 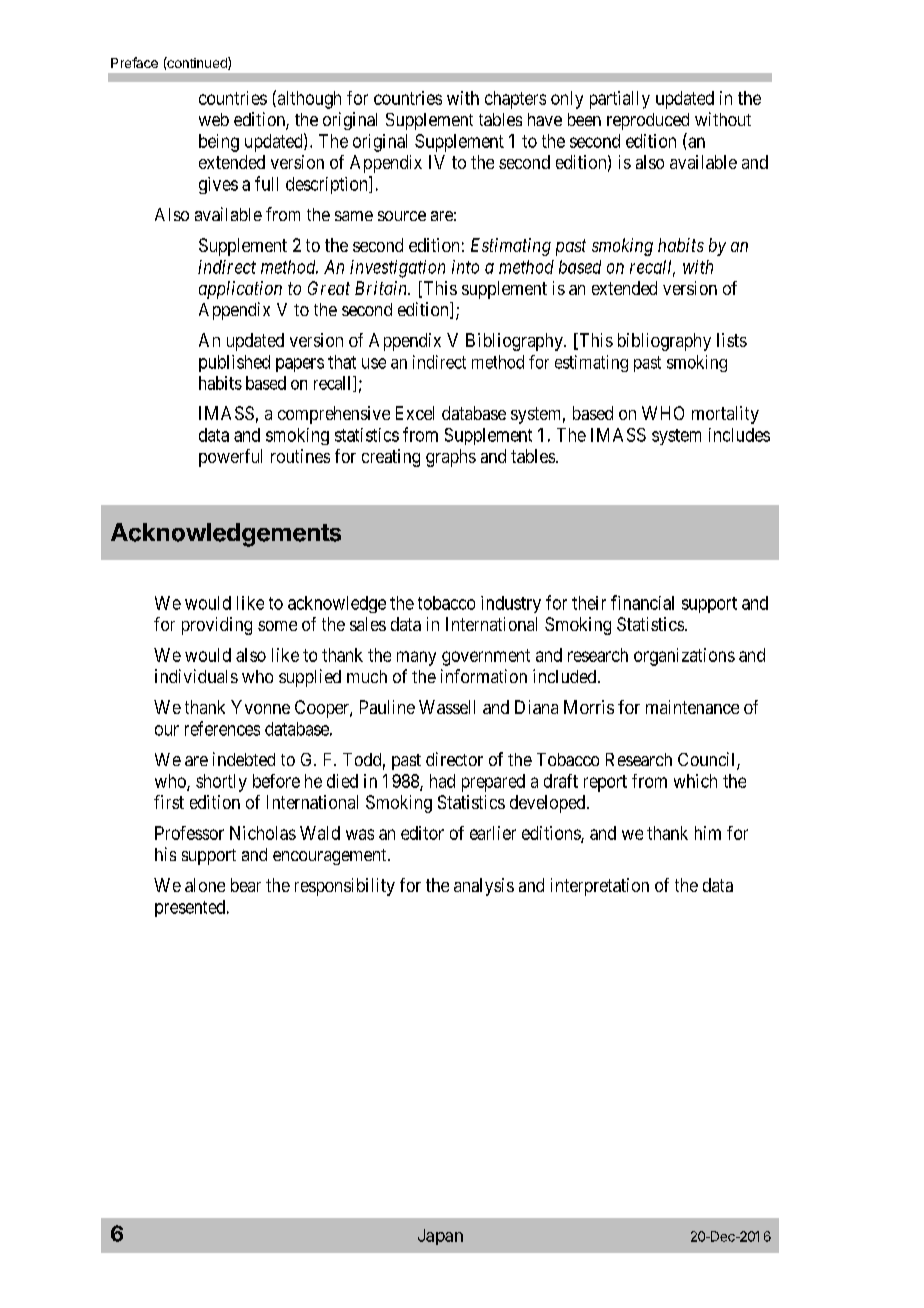 I want to click on web, so click(x=214, y=119).
